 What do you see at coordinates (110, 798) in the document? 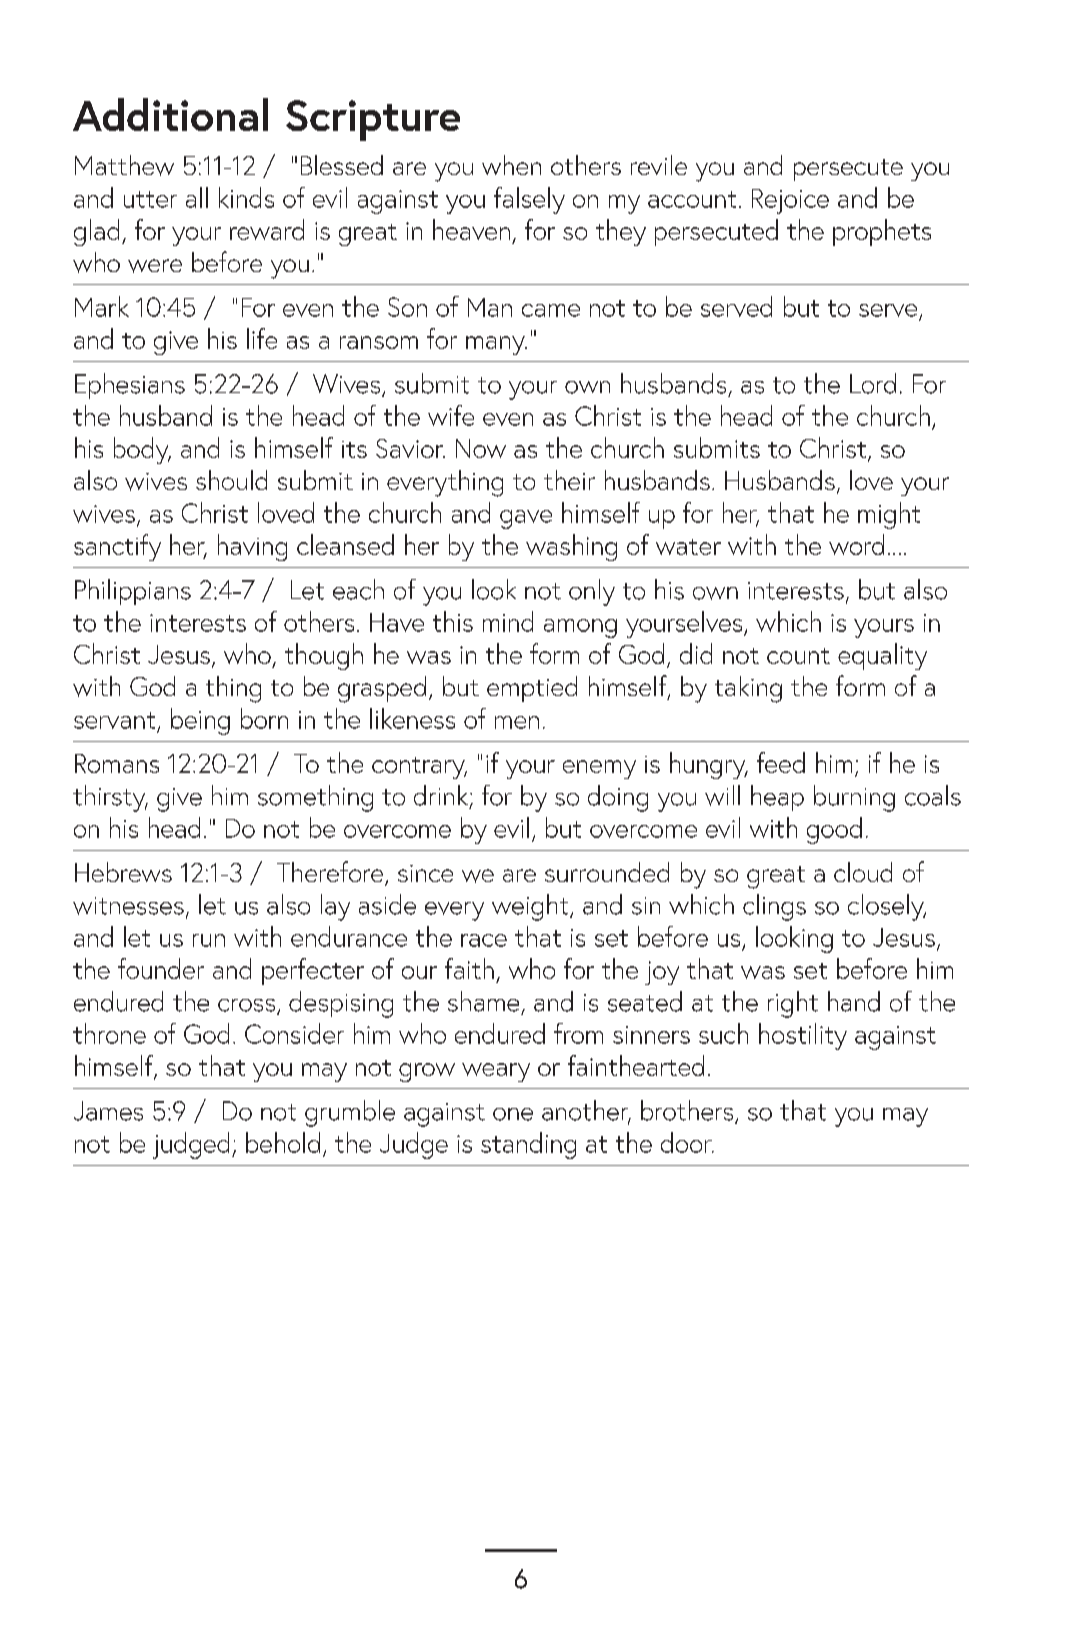
I see `thirsty` at bounding box center [110, 798].
